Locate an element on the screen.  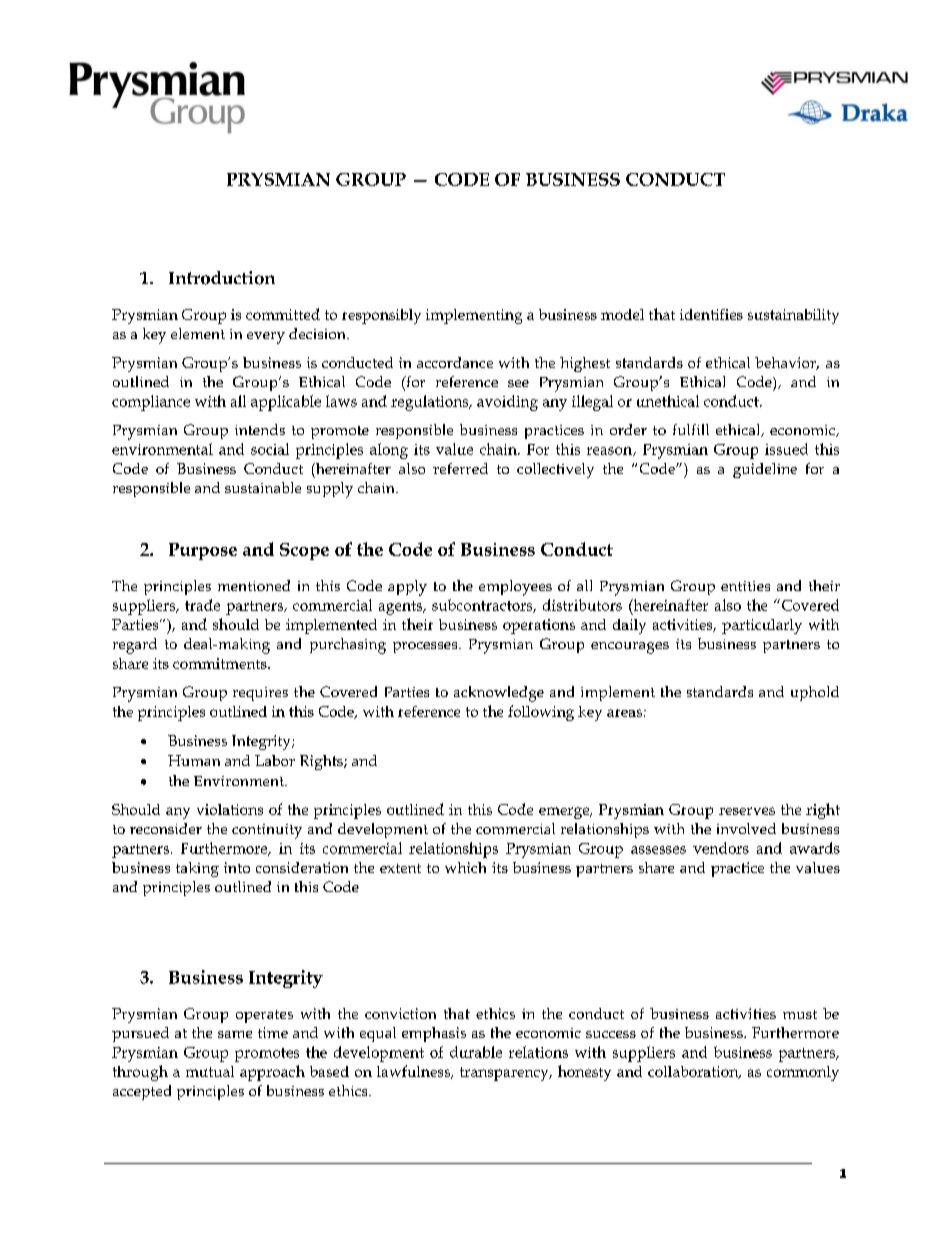
responsibly is located at coordinates (381, 316).
